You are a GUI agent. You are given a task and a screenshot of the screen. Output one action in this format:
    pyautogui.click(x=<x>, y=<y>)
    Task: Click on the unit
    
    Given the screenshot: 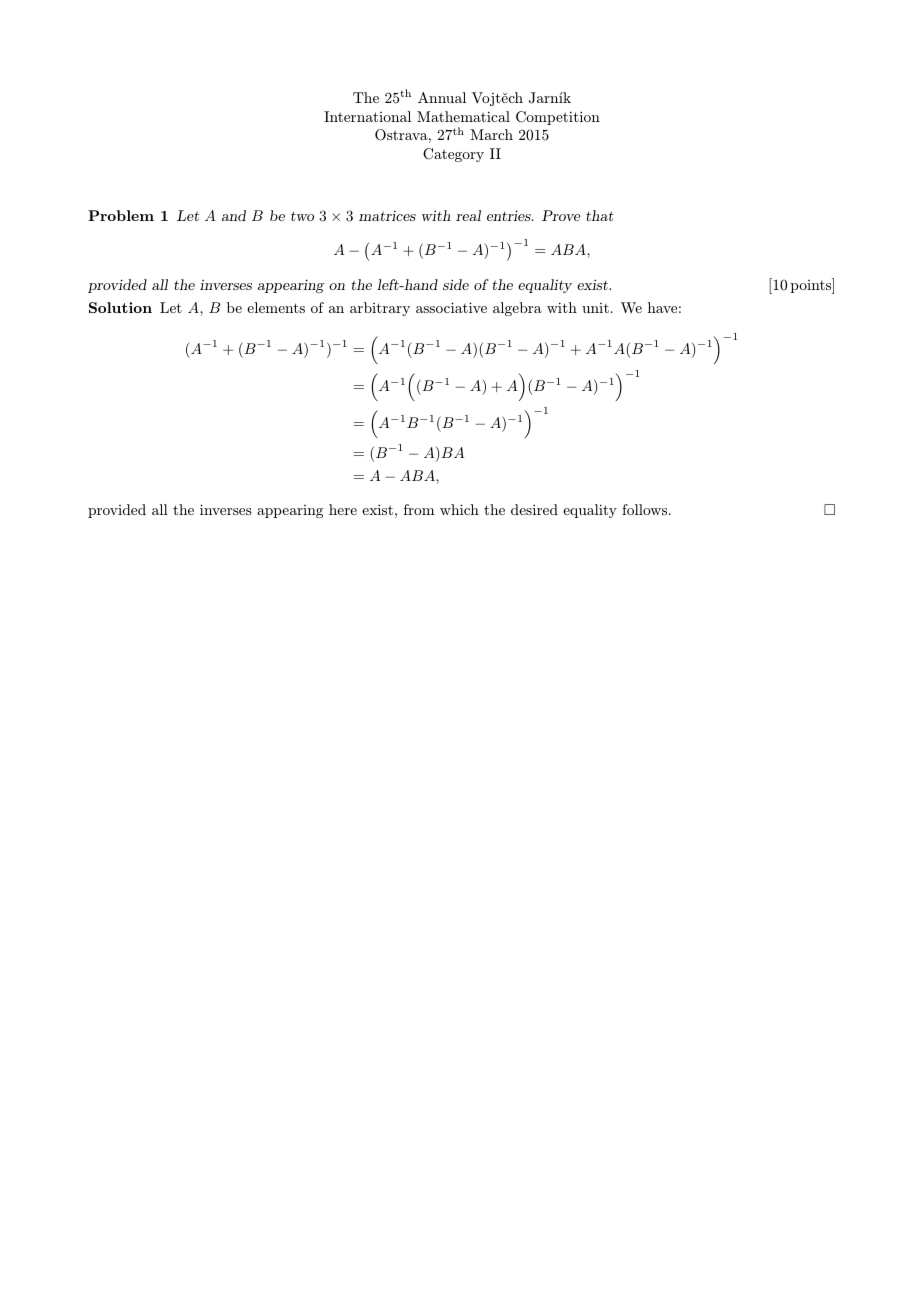 What is the action you would take?
    pyautogui.click(x=595, y=308)
